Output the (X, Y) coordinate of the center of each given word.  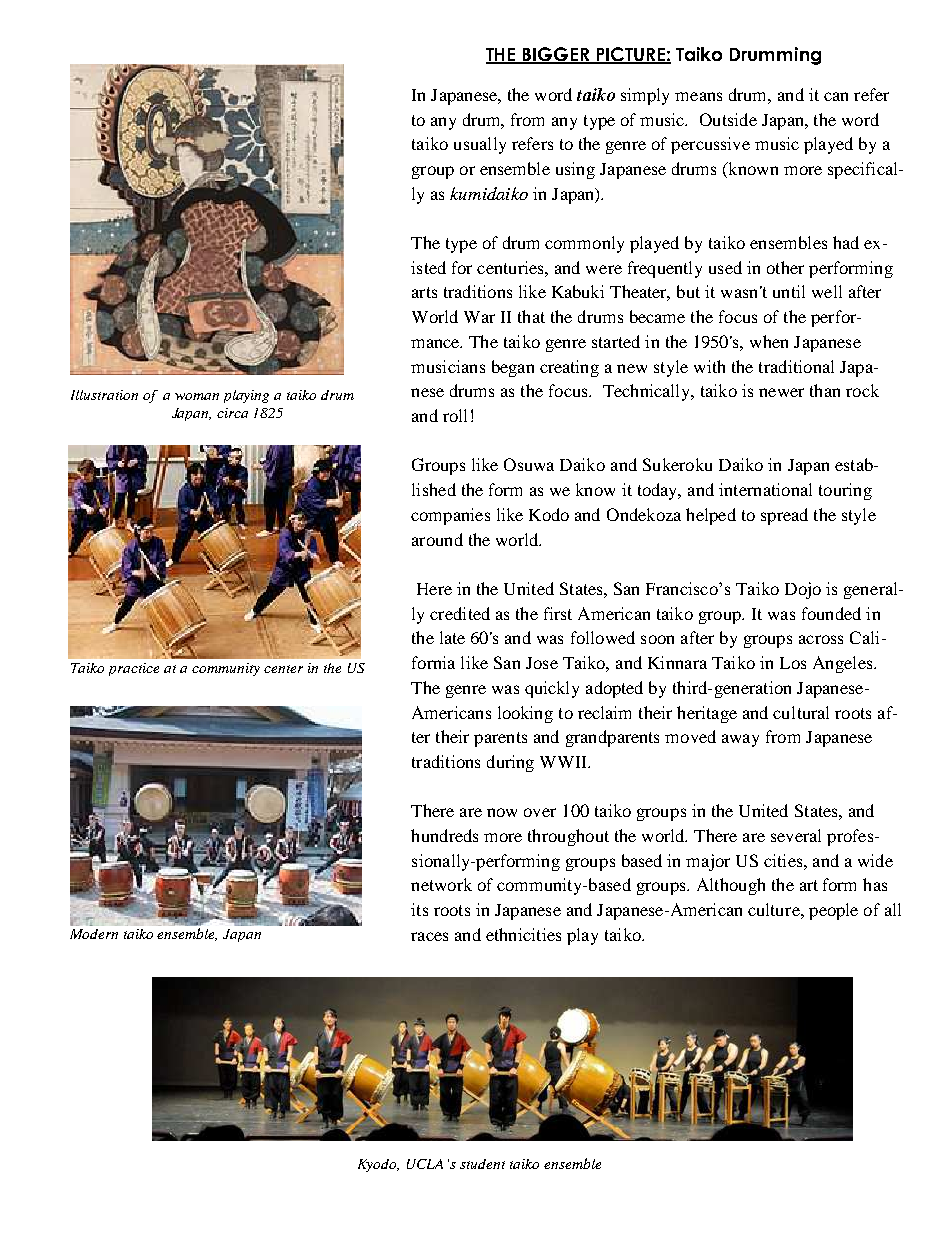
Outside (728, 119)
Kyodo (378, 1165)
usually (480, 145)
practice (134, 669)
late (452, 637)
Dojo (803, 590)
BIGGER (556, 55)
